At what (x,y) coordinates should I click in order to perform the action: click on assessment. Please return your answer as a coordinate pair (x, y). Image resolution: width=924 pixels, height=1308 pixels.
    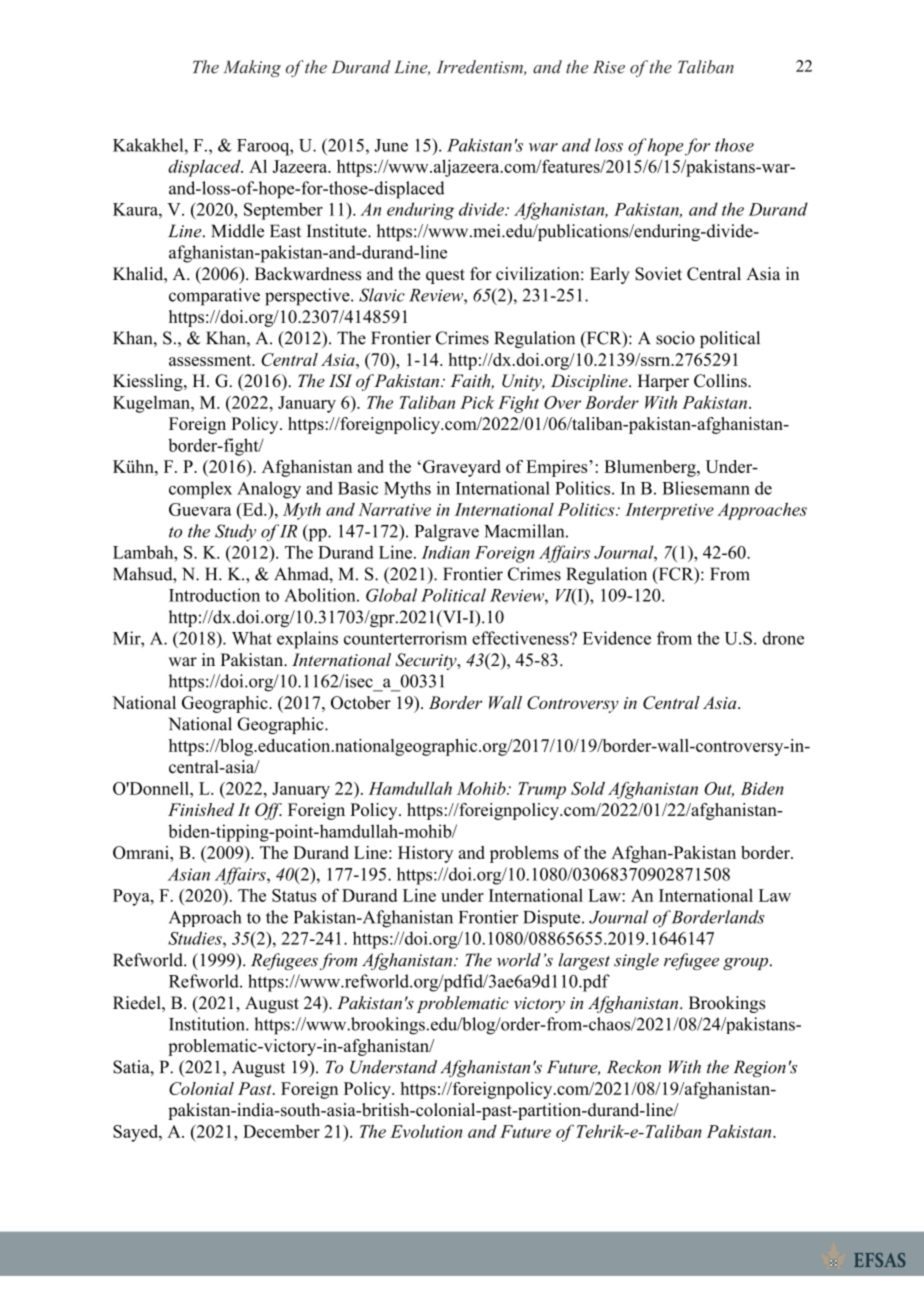
    Looking at the image, I should click on (211, 360).
